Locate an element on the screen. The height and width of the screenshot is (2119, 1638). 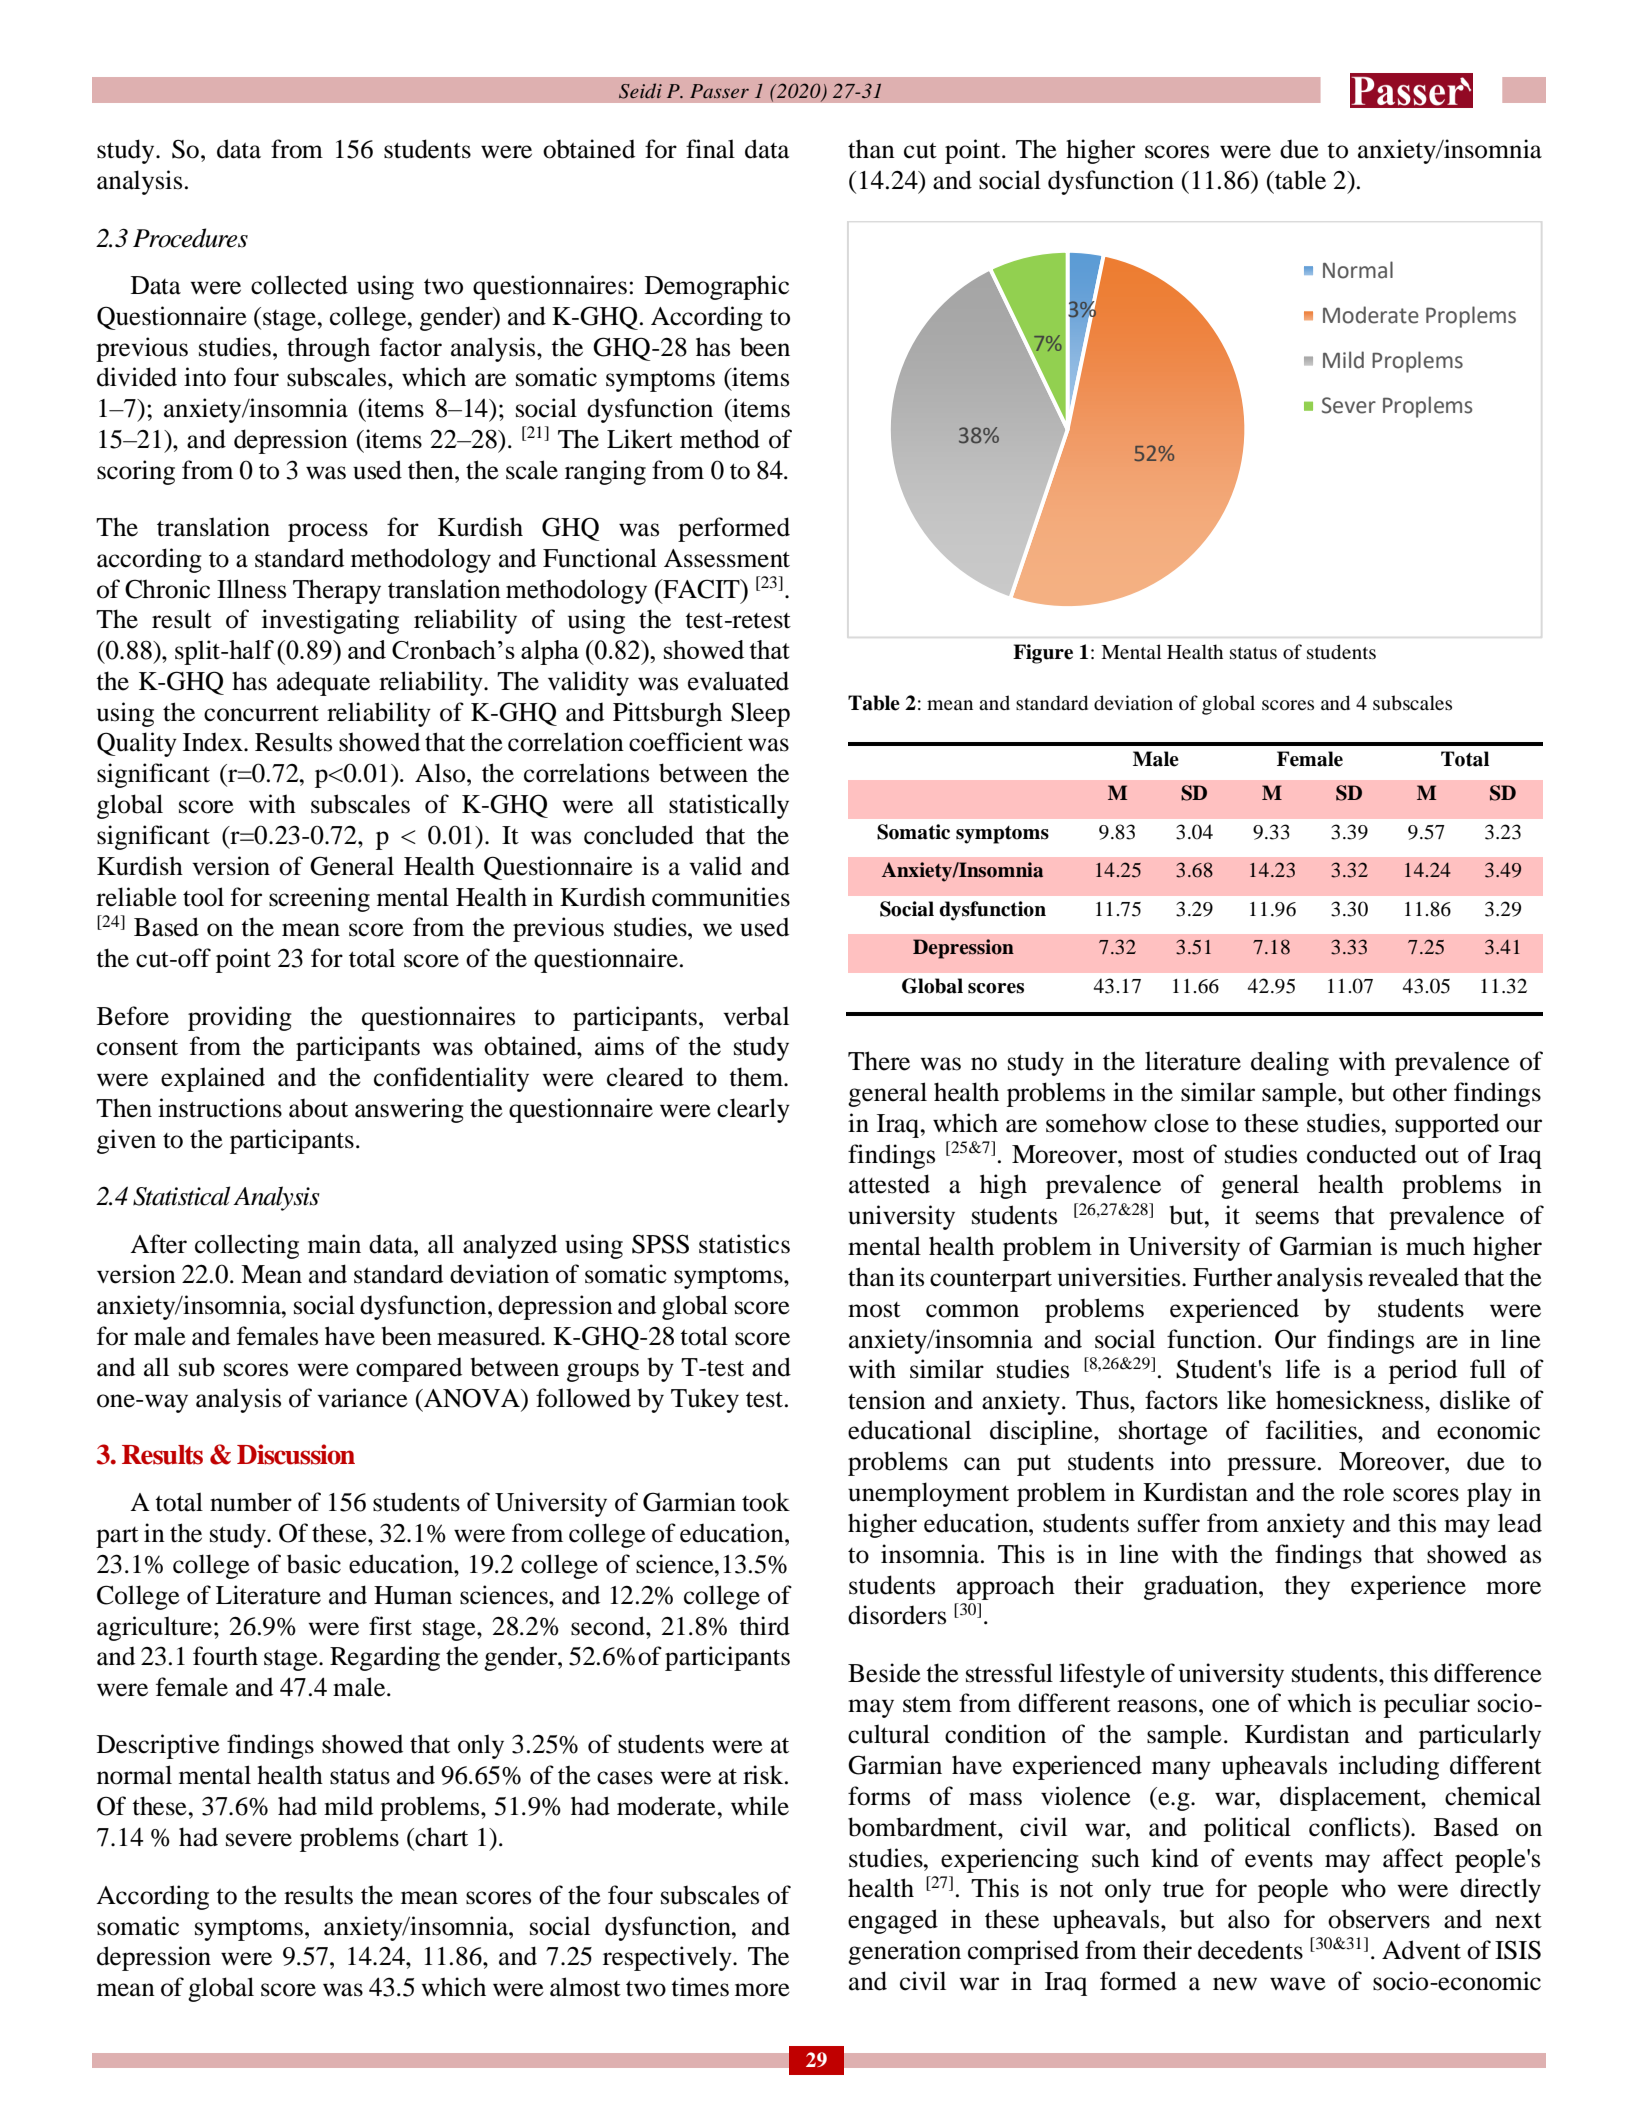
observers is located at coordinates (1379, 1919).
